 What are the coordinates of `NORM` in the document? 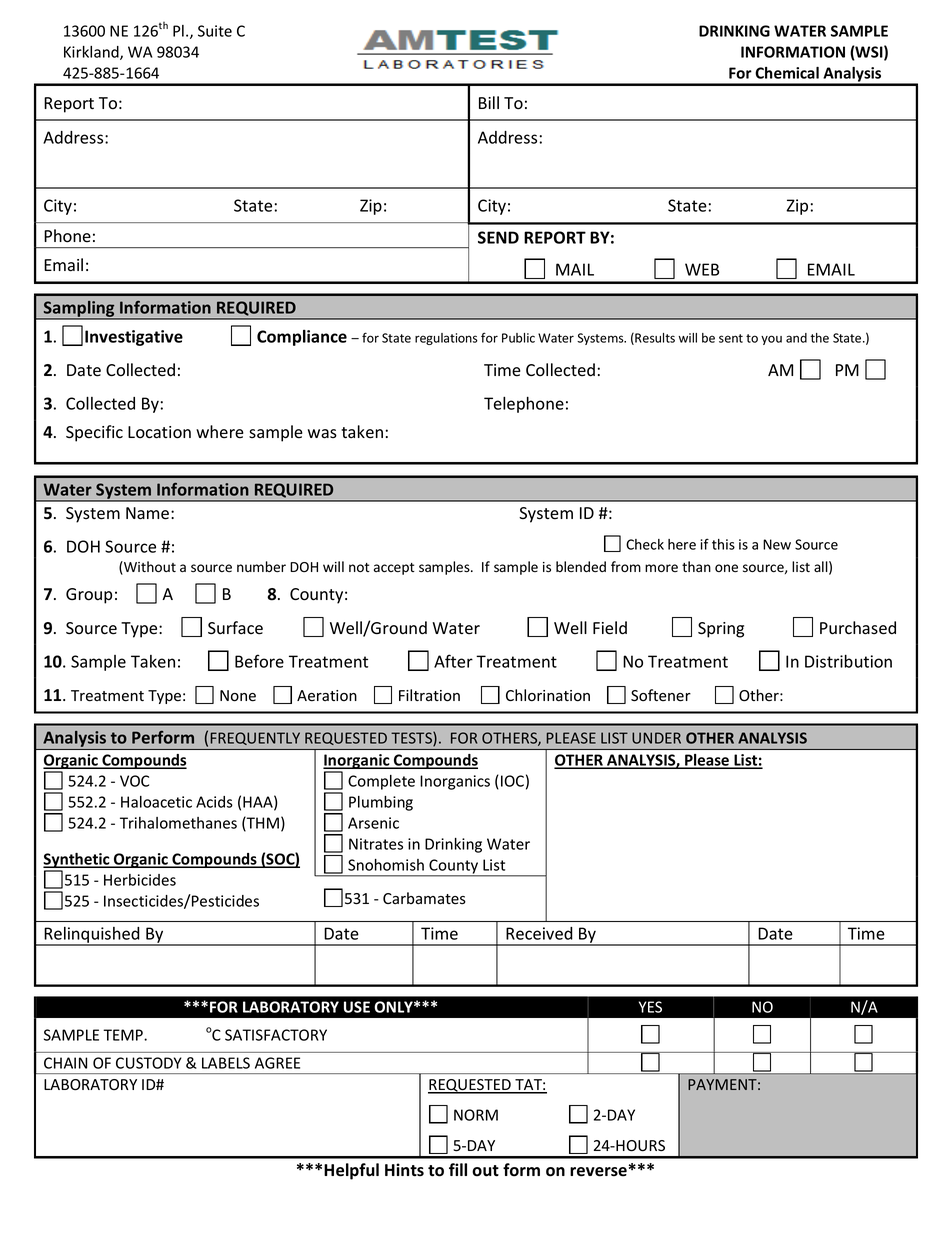 It's located at (476, 1115).
